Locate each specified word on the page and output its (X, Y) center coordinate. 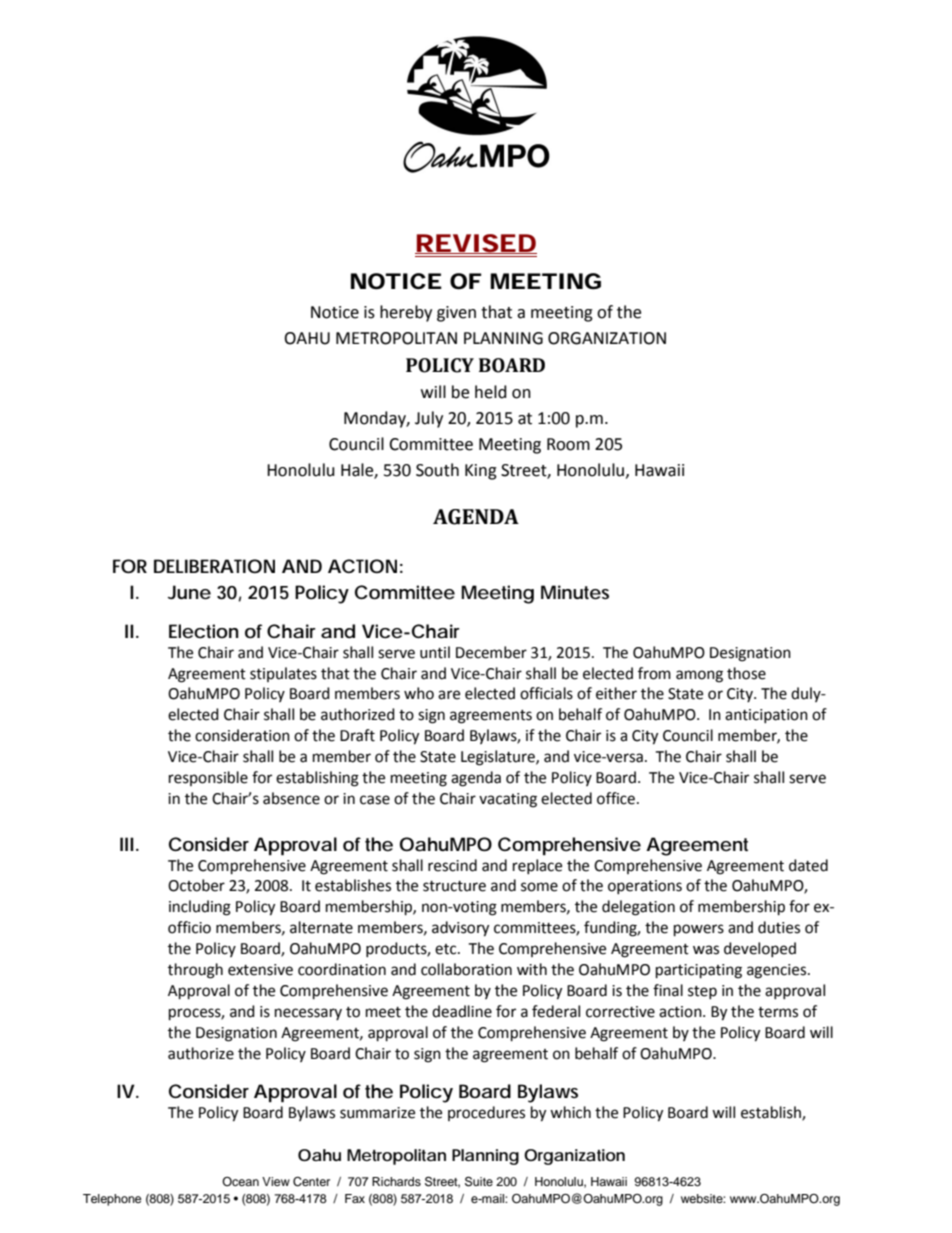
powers (699, 930)
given (456, 314)
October (196, 885)
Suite (479, 1181)
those (746, 673)
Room (568, 444)
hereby (406, 313)
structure (454, 886)
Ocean (240, 1181)
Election (204, 631)
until (435, 652)
